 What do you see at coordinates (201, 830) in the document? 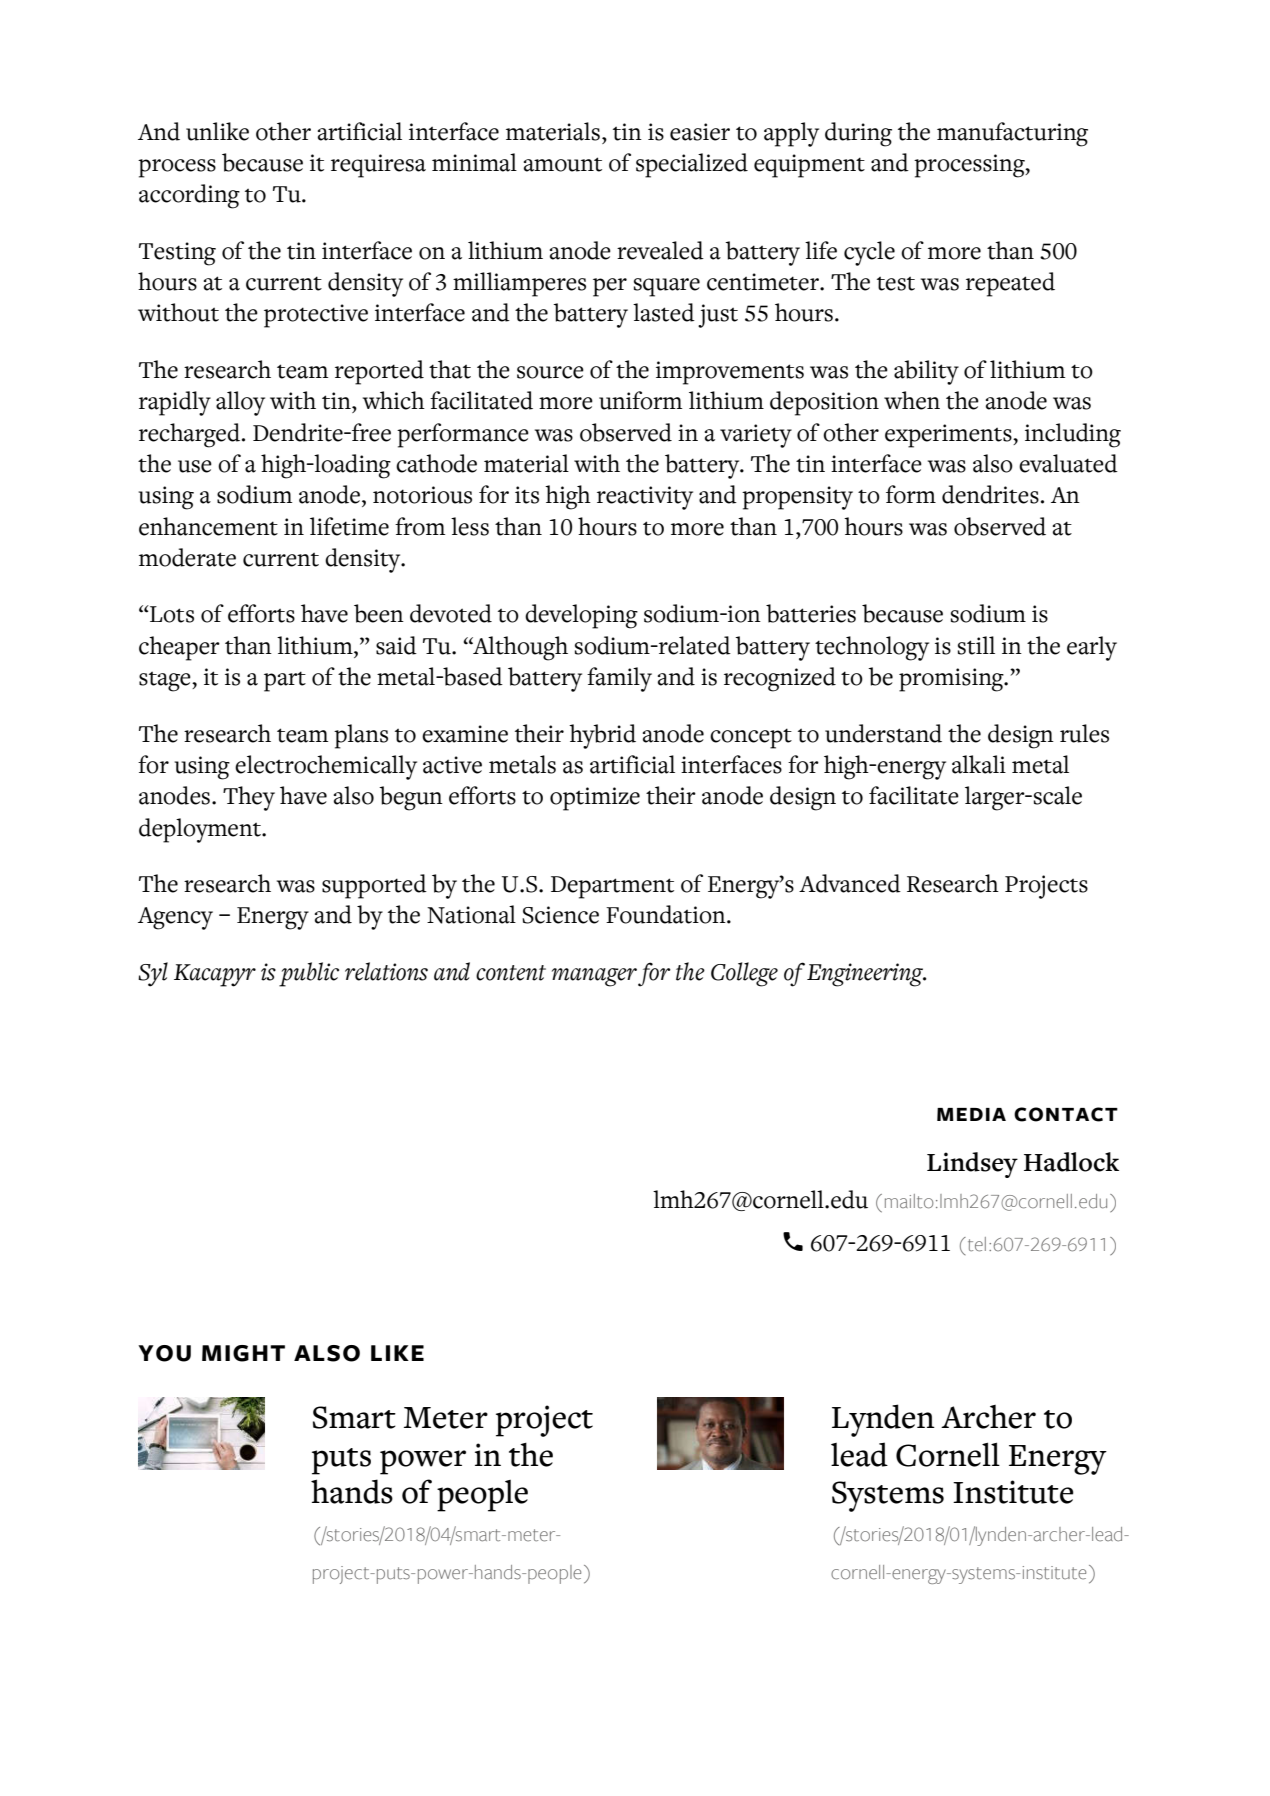
I see `deployment` at bounding box center [201, 830].
